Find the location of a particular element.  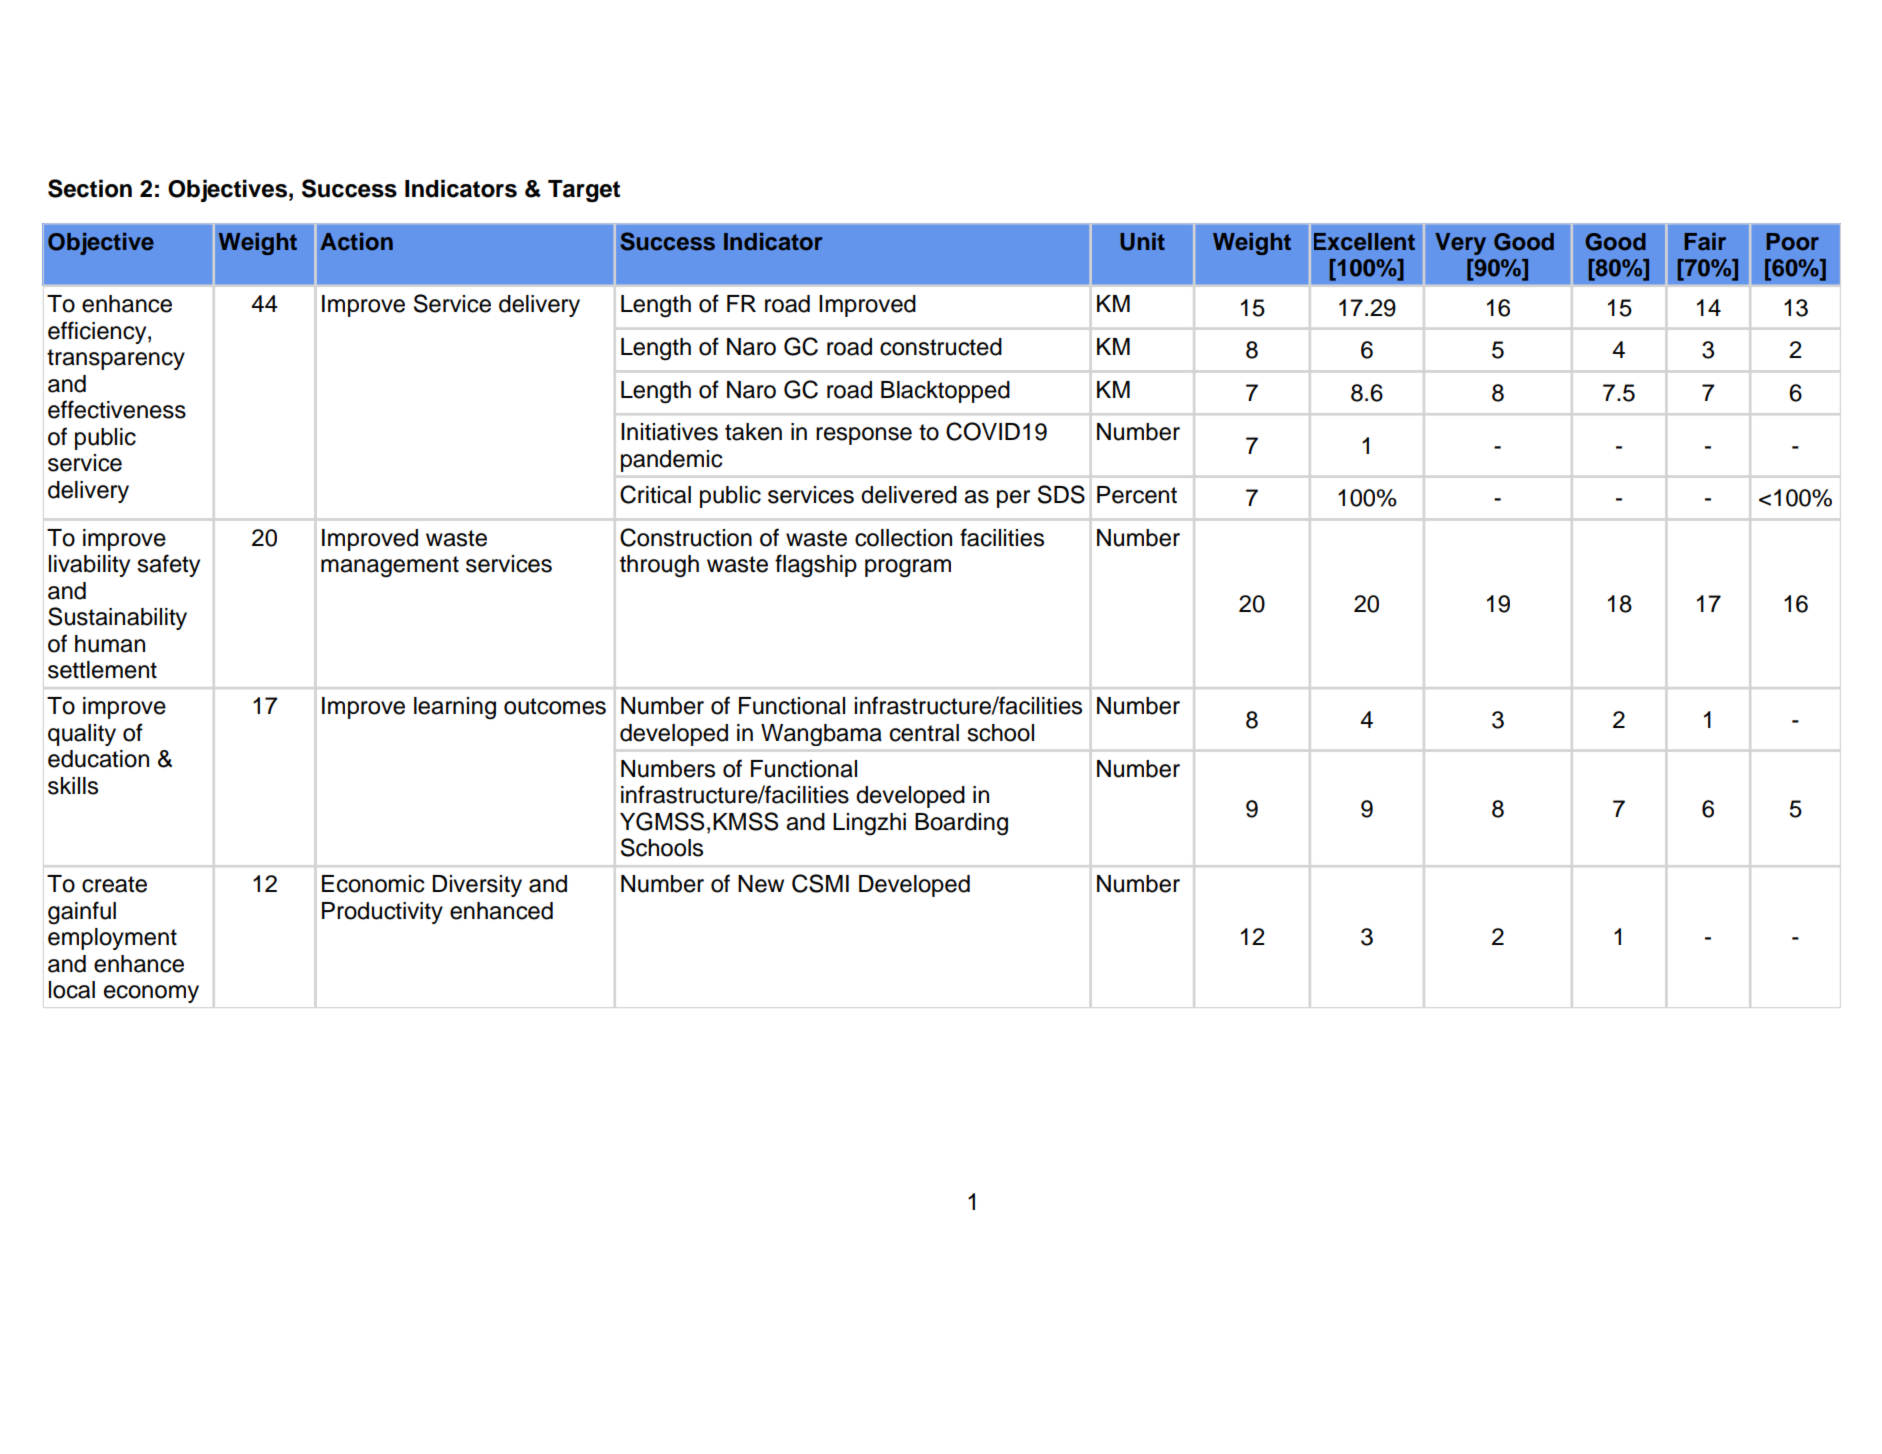

Boarding is located at coordinates (961, 824).
